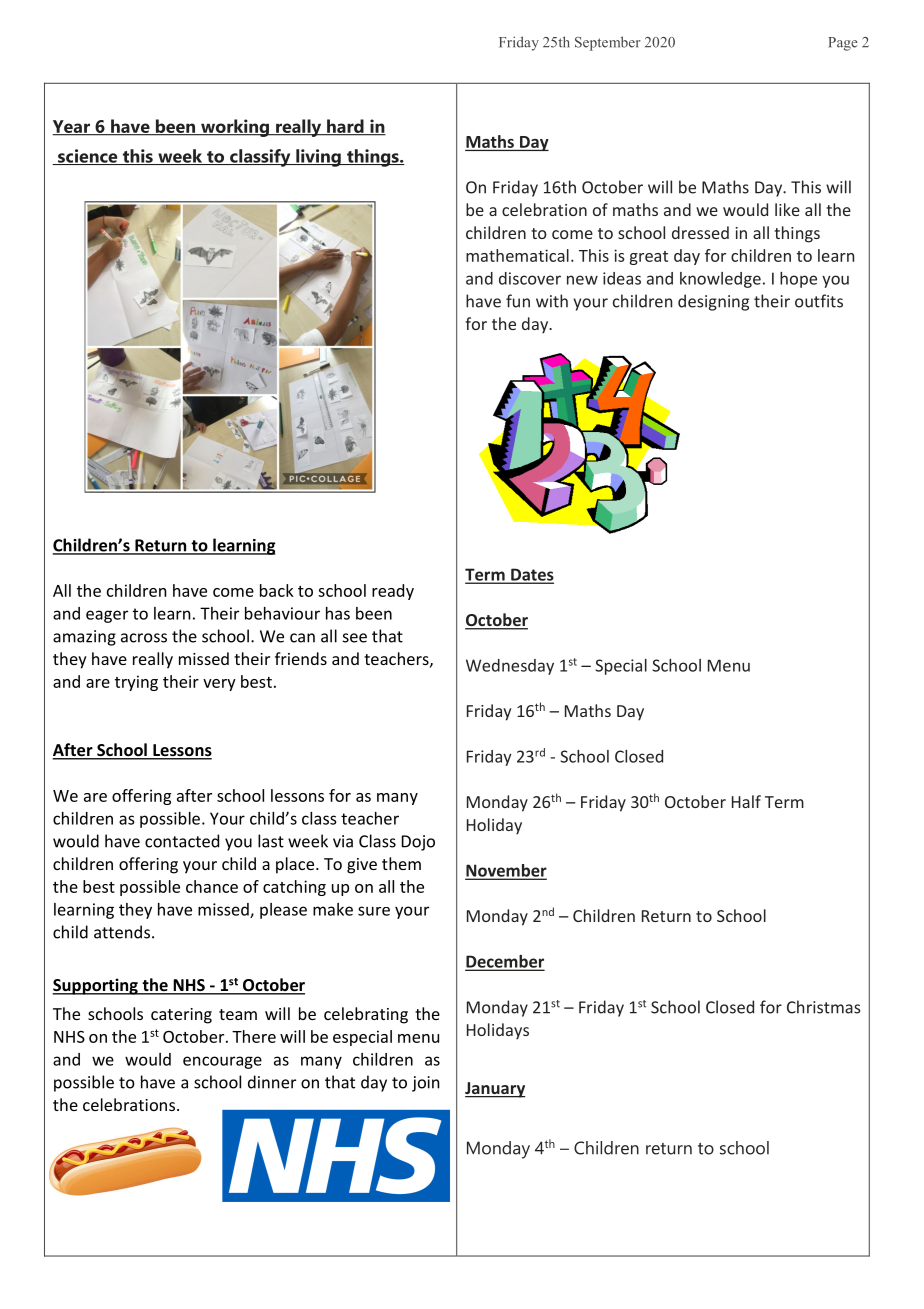 The height and width of the screenshot is (1309, 924). I want to click on hard, so click(345, 127).
